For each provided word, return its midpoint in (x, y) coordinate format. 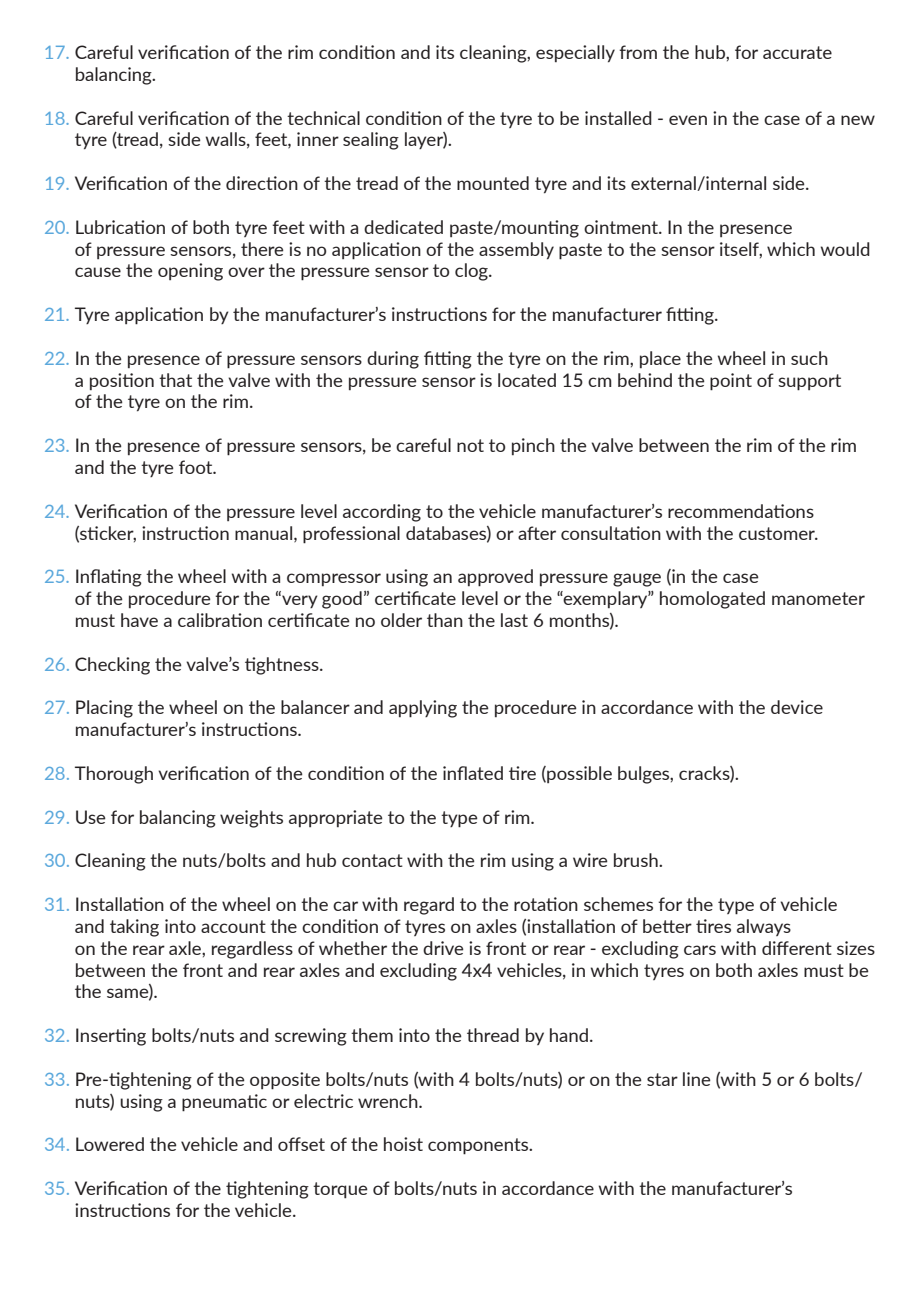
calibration (220, 620)
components (479, 1146)
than (445, 620)
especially (575, 54)
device (797, 707)
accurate (797, 52)
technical (323, 118)
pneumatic (224, 1103)
